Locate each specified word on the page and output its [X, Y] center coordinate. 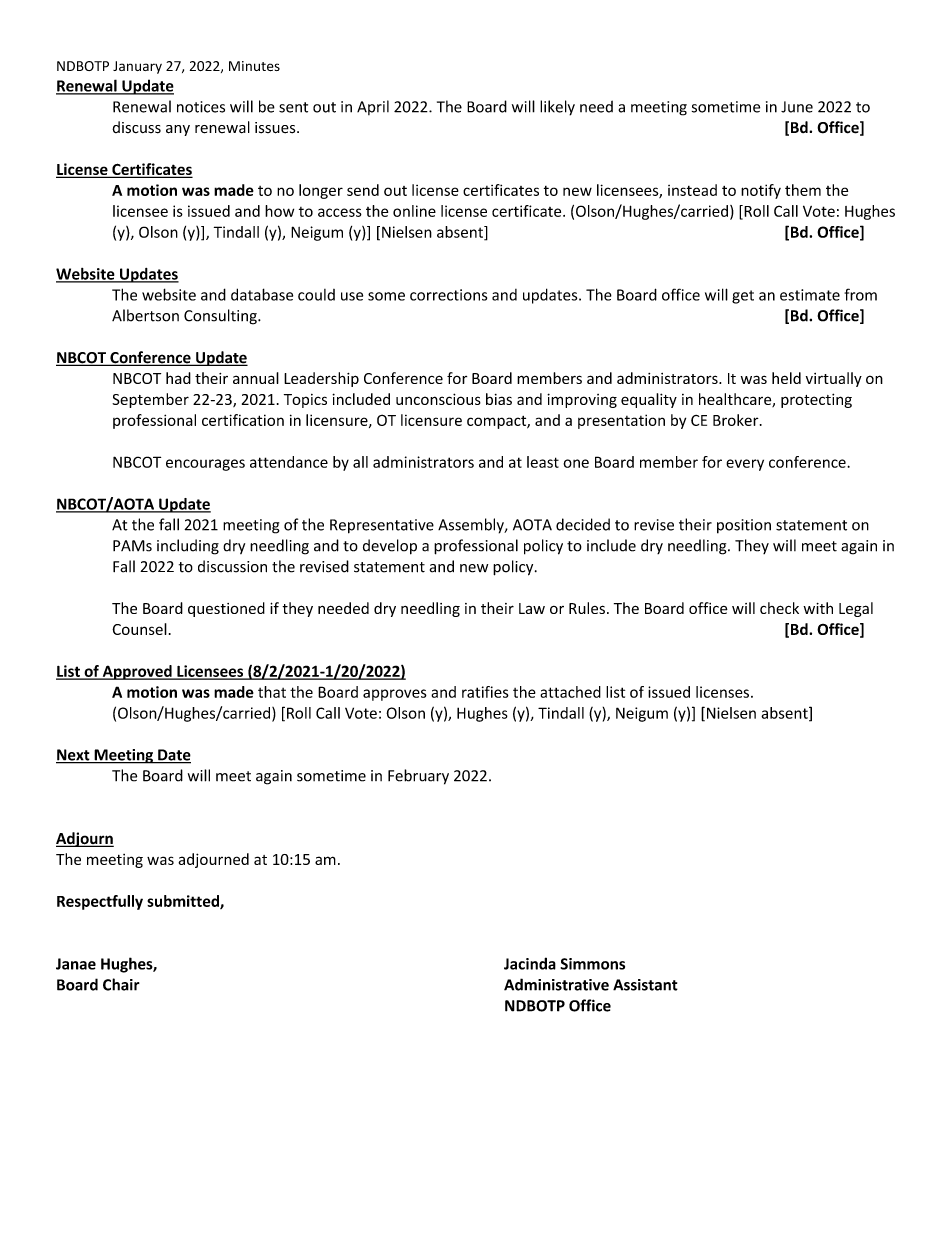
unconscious [438, 399]
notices [201, 107]
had [178, 378]
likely [557, 108]
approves [395, 695]
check [779, 608]
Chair [121, 984]
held [786, 378]
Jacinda [530, 963]
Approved [137, 672]
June [797, 107]
